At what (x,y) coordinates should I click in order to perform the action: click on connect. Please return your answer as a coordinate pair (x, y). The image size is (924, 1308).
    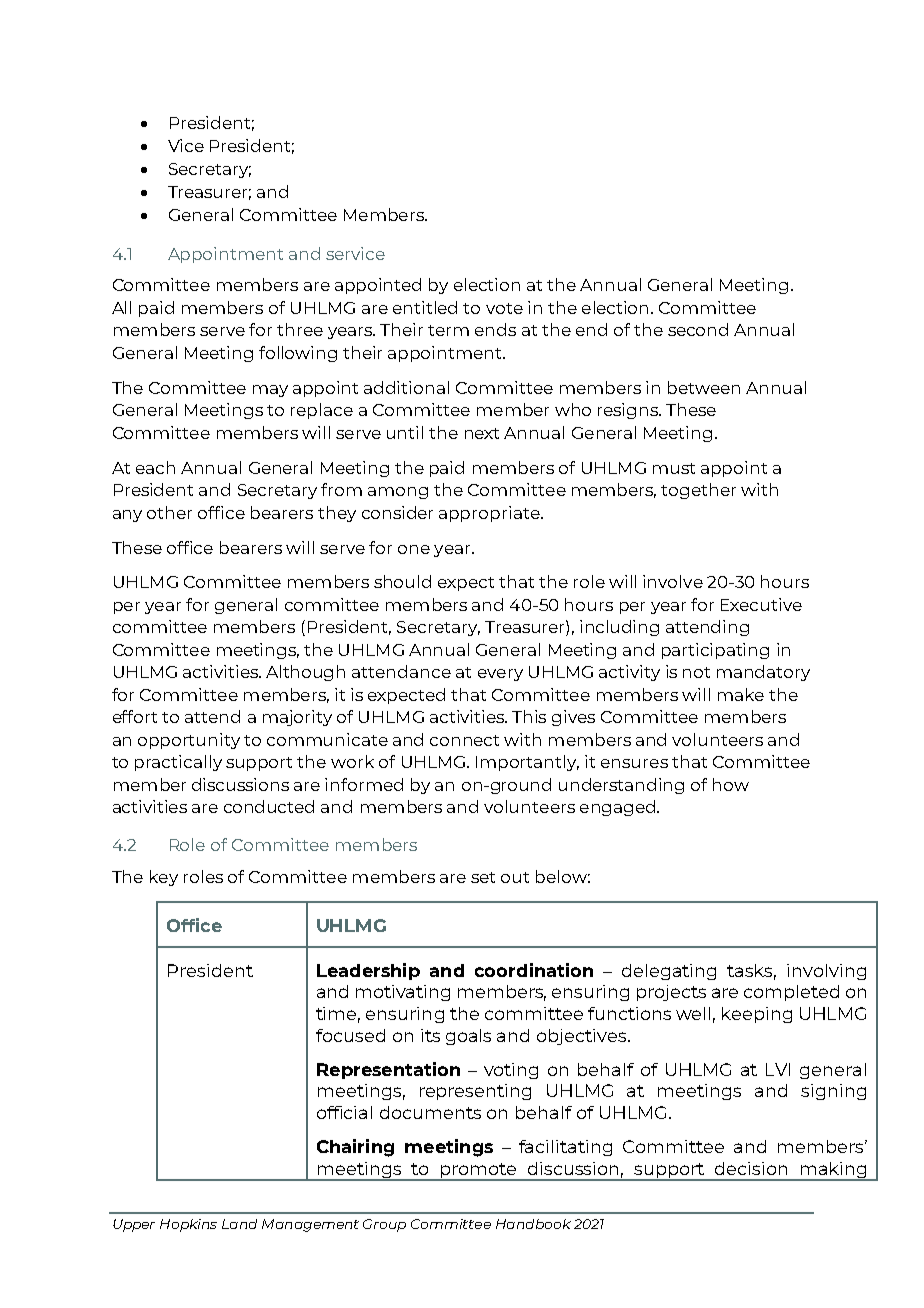
    Looking at the image, I should click on (464, 740).
